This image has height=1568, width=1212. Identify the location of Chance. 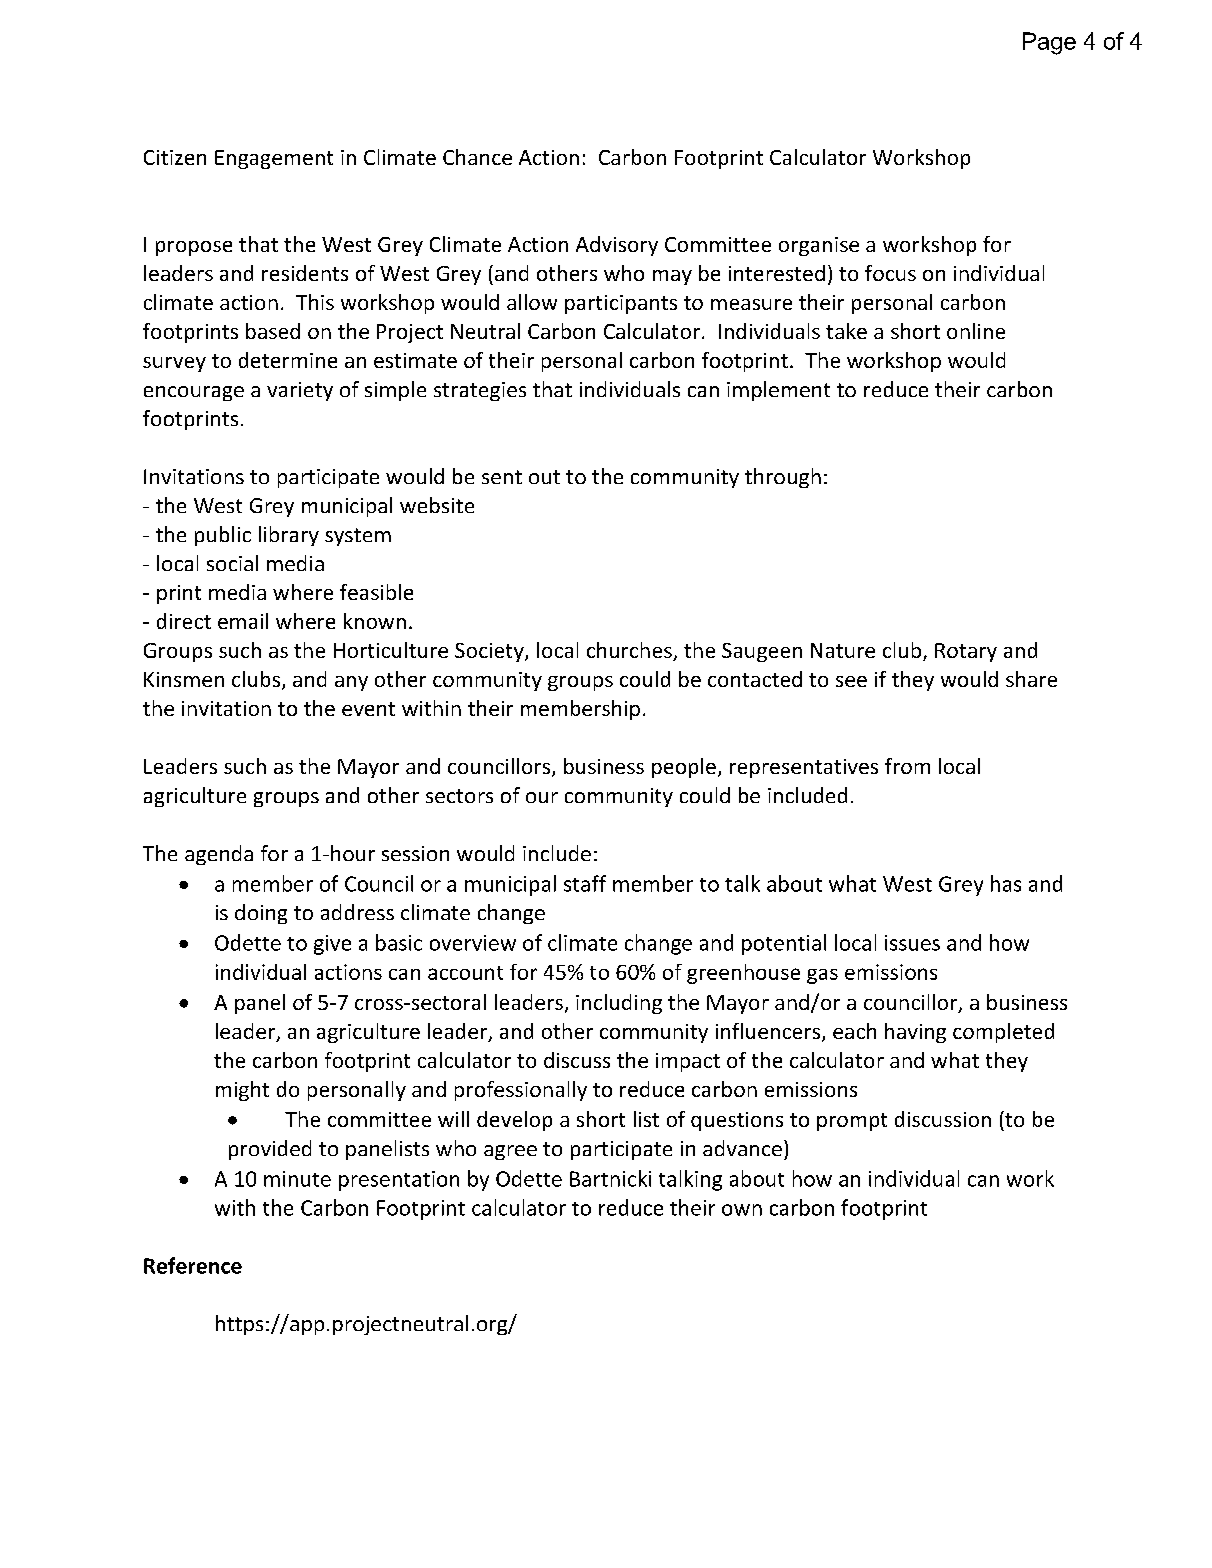
(477, 157).
